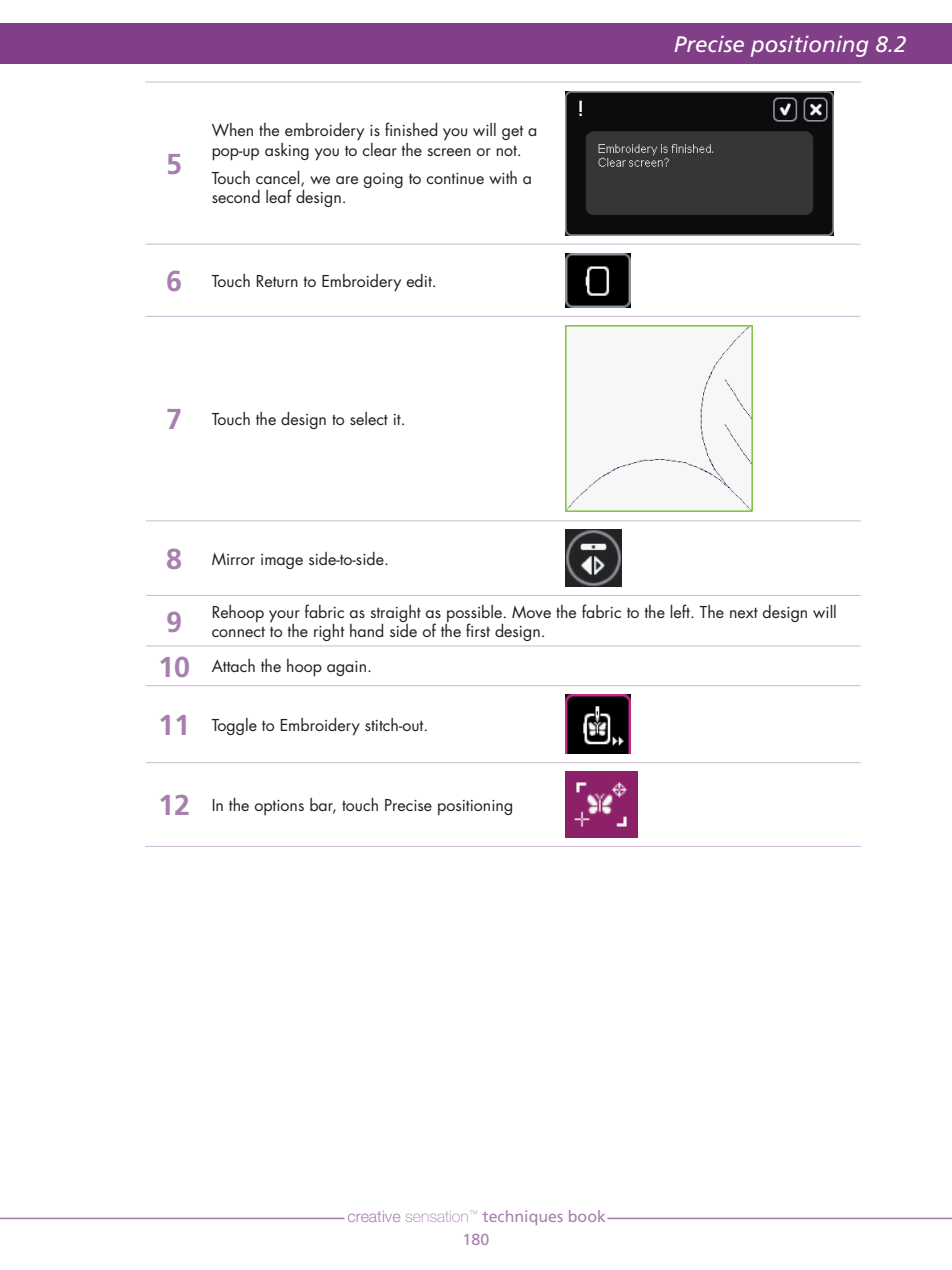 The width and height of the page is (952, 1270). Describe the element at coordinates (531, 612) in the page. I see `Move` at that location.
